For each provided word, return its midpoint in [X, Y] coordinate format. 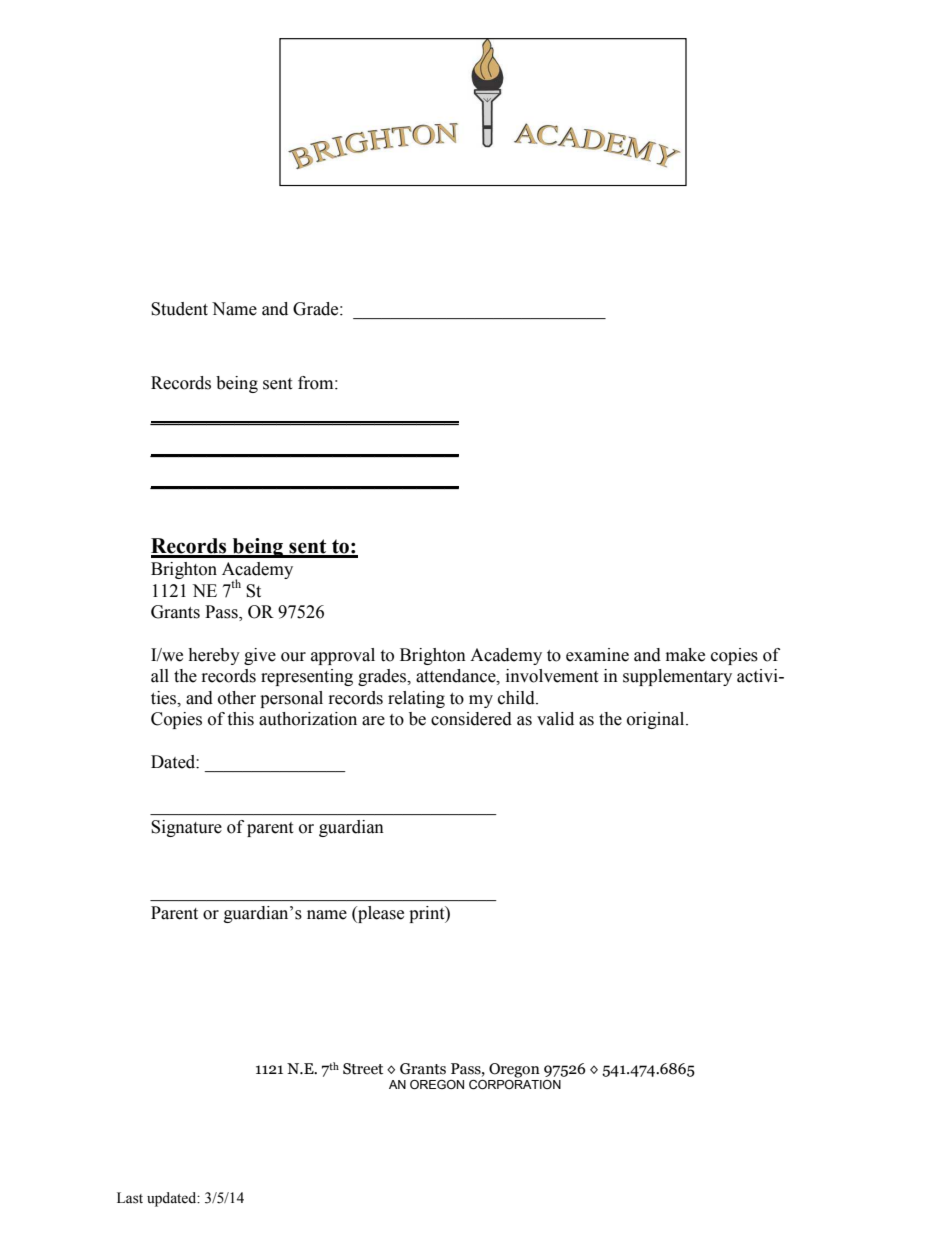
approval [343, 656]
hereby [214, 656]
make [685, 655]
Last [130, 1198]
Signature [186, 828]
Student [179, 309]
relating [416, 699]
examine [597, 655]
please [380, 914]
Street [363, 1069]
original [657, 720]
